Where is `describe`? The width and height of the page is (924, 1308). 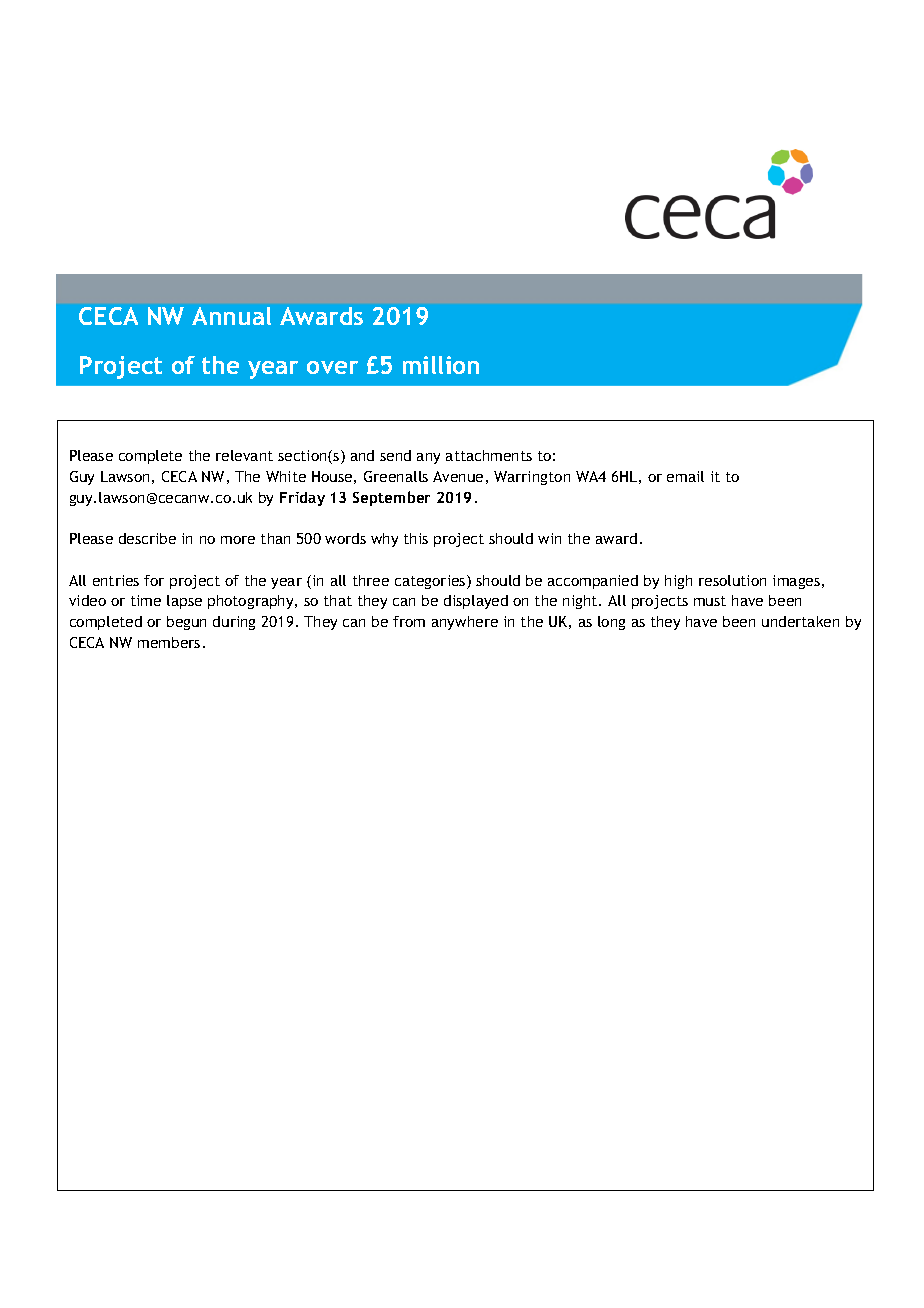 describe is located at coordinates (147, 538).
